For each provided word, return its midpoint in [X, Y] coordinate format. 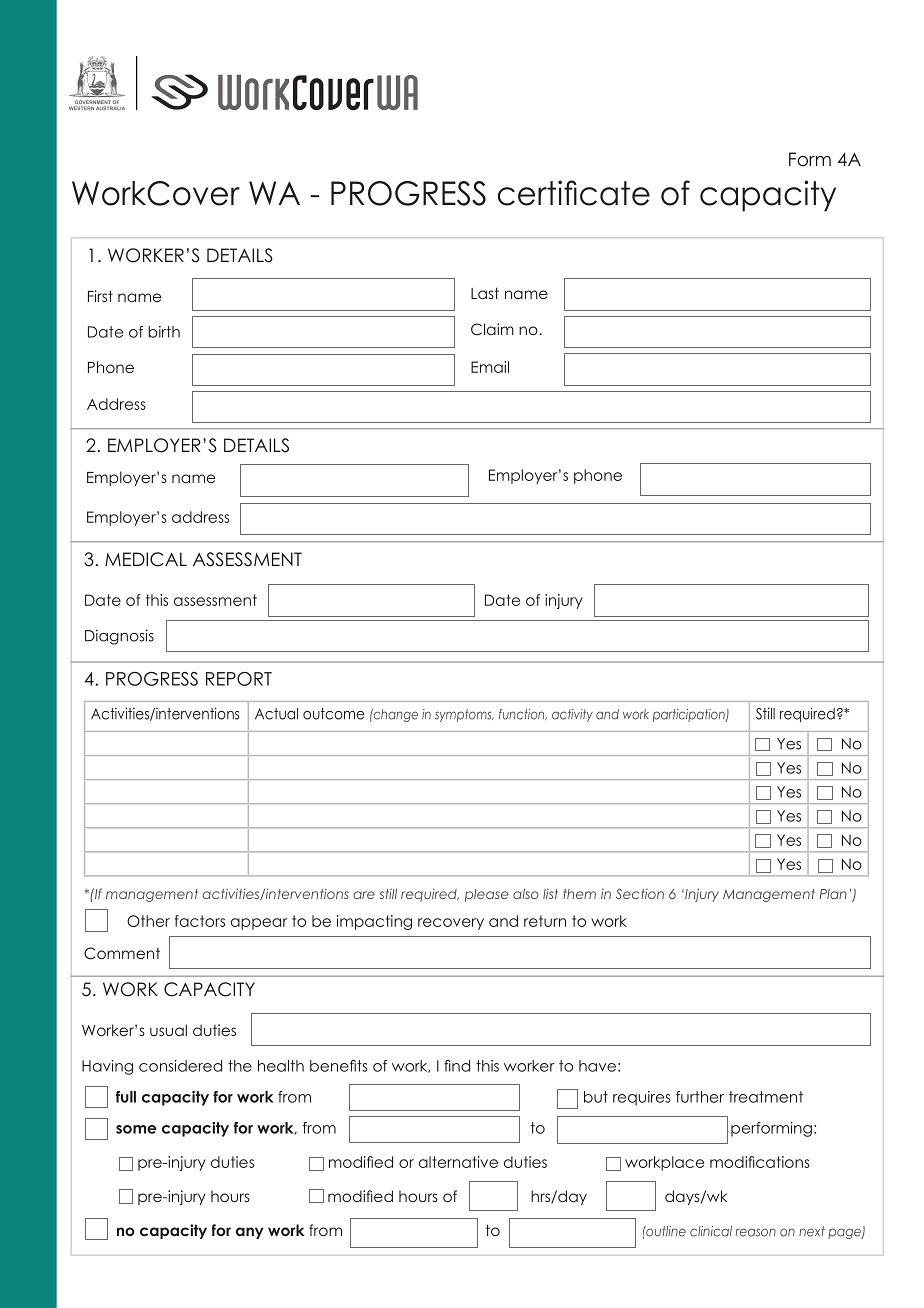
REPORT [239, 679]
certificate [574, 193]
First [100, 296]
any [250, 1233]
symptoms [464, 715]
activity [572, 715]
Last [485, 293]
